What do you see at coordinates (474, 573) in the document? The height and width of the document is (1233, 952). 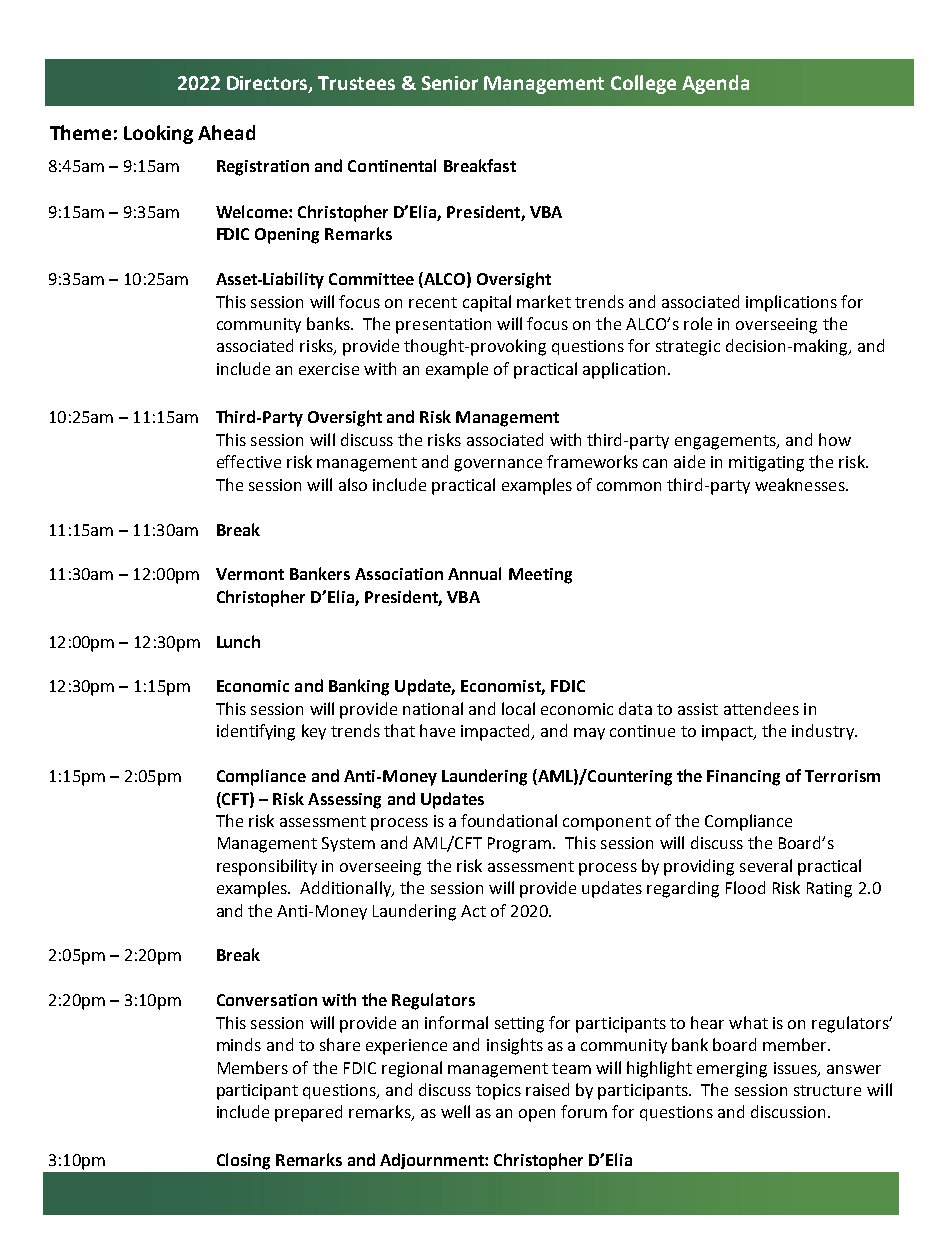 I see `Annual` at bounding box center [474, 573].
